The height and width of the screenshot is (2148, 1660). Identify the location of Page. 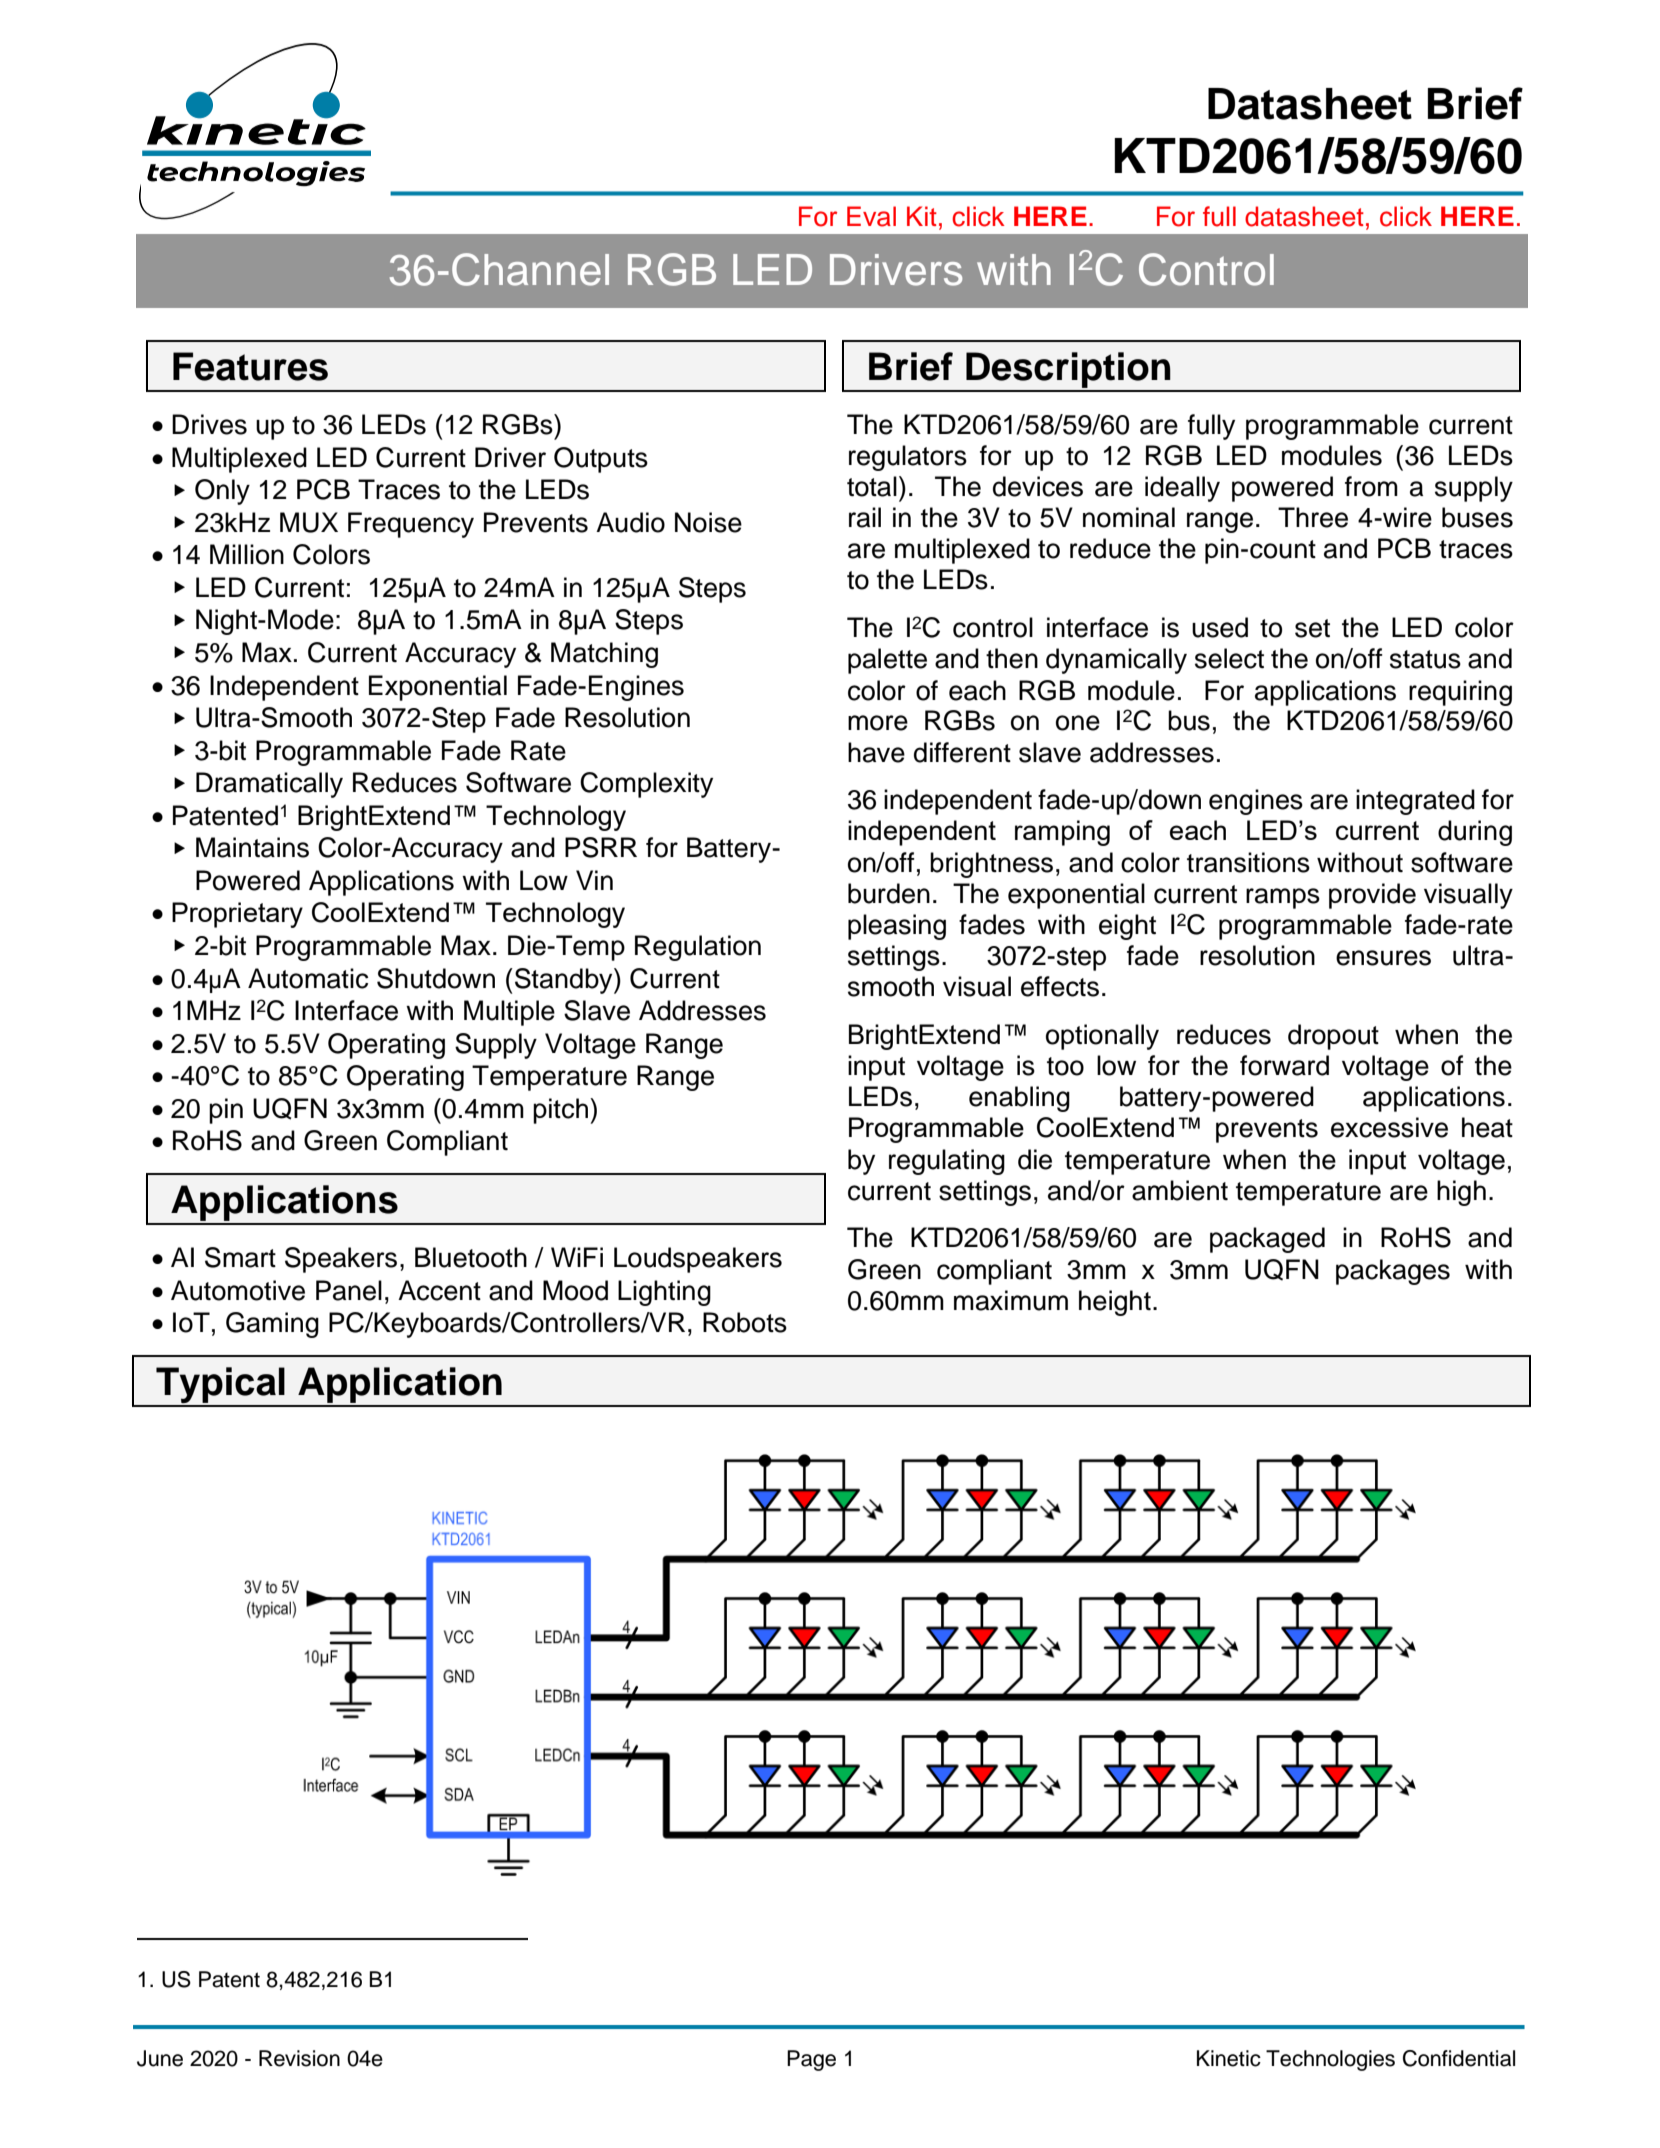
(811, 2060).
